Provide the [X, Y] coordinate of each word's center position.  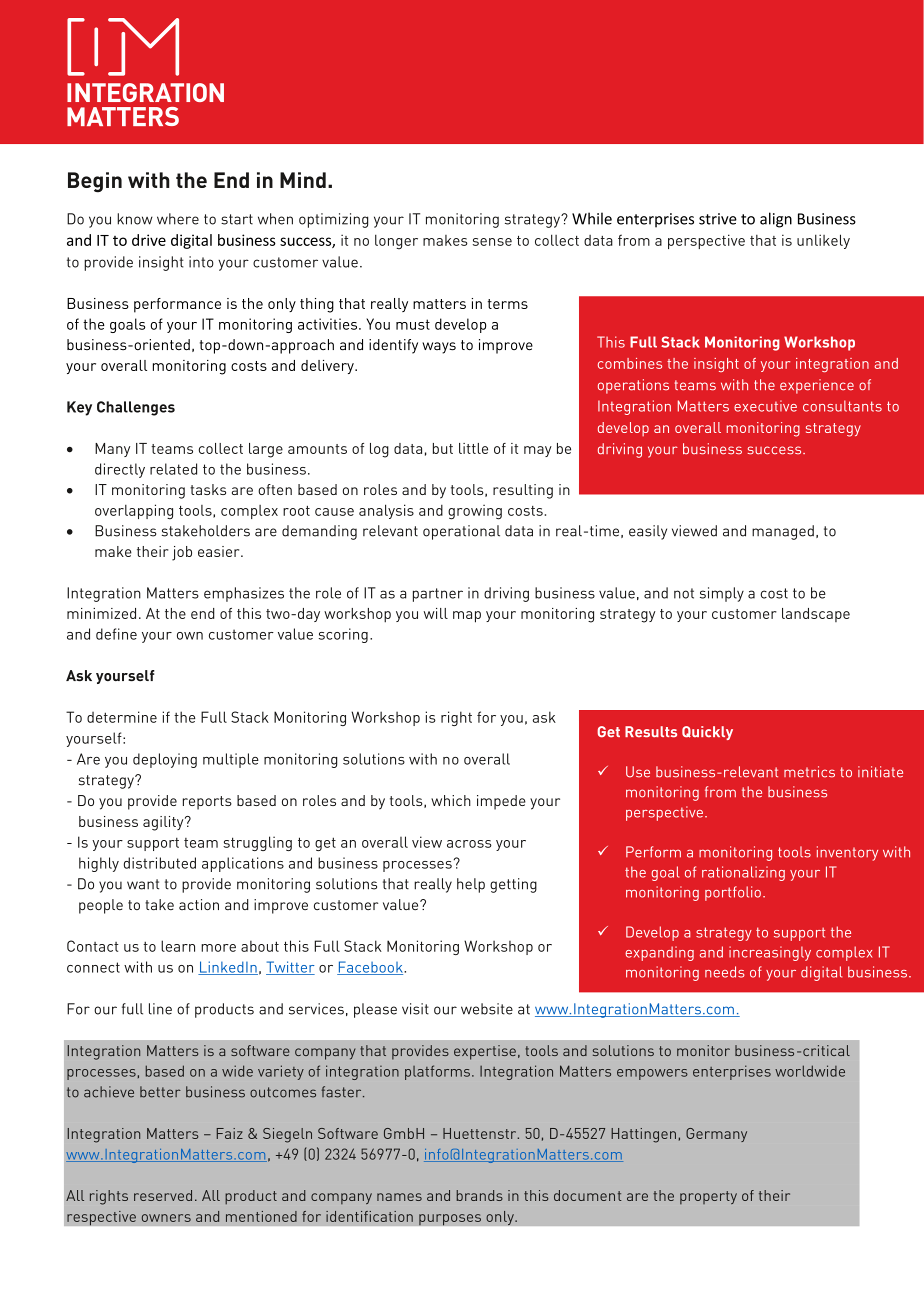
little [473, 448]
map [467, 617]
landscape [816, 615]
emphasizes [244, 594]
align [776, 220]
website [487, 1009]
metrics [809, 772]
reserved [163, 1195]
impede [501, 802]
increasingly [770, 953]
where [178, 219]
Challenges [136, 408]
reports [207, 803]
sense [492, 242]
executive [765, 406]
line [160, 1009]
